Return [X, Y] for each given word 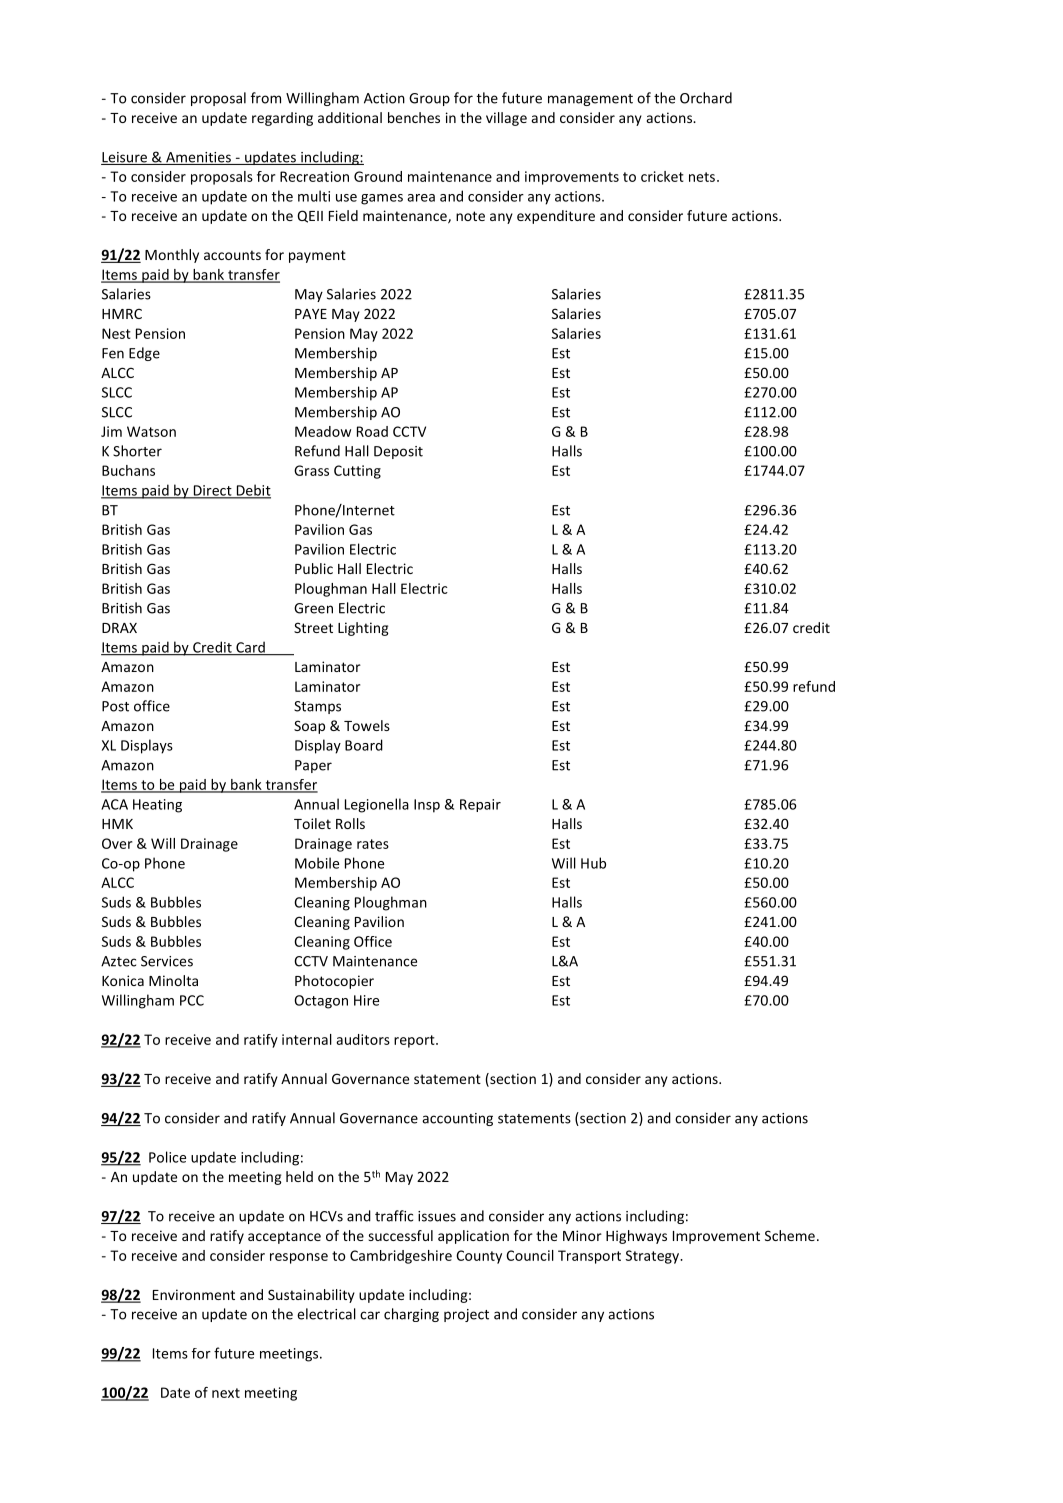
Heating [157, 806]
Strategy [654, 1257]
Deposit [398, 452]
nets [702, 177]
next [226, 1393]
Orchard [706, 98]
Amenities [198, 158]
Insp [427, 806]
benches [414, 117]
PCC [192, 1000]
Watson [151, 431]
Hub [593, 863]
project [466, 1315]
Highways [636, 1237]
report [415, 1041]
